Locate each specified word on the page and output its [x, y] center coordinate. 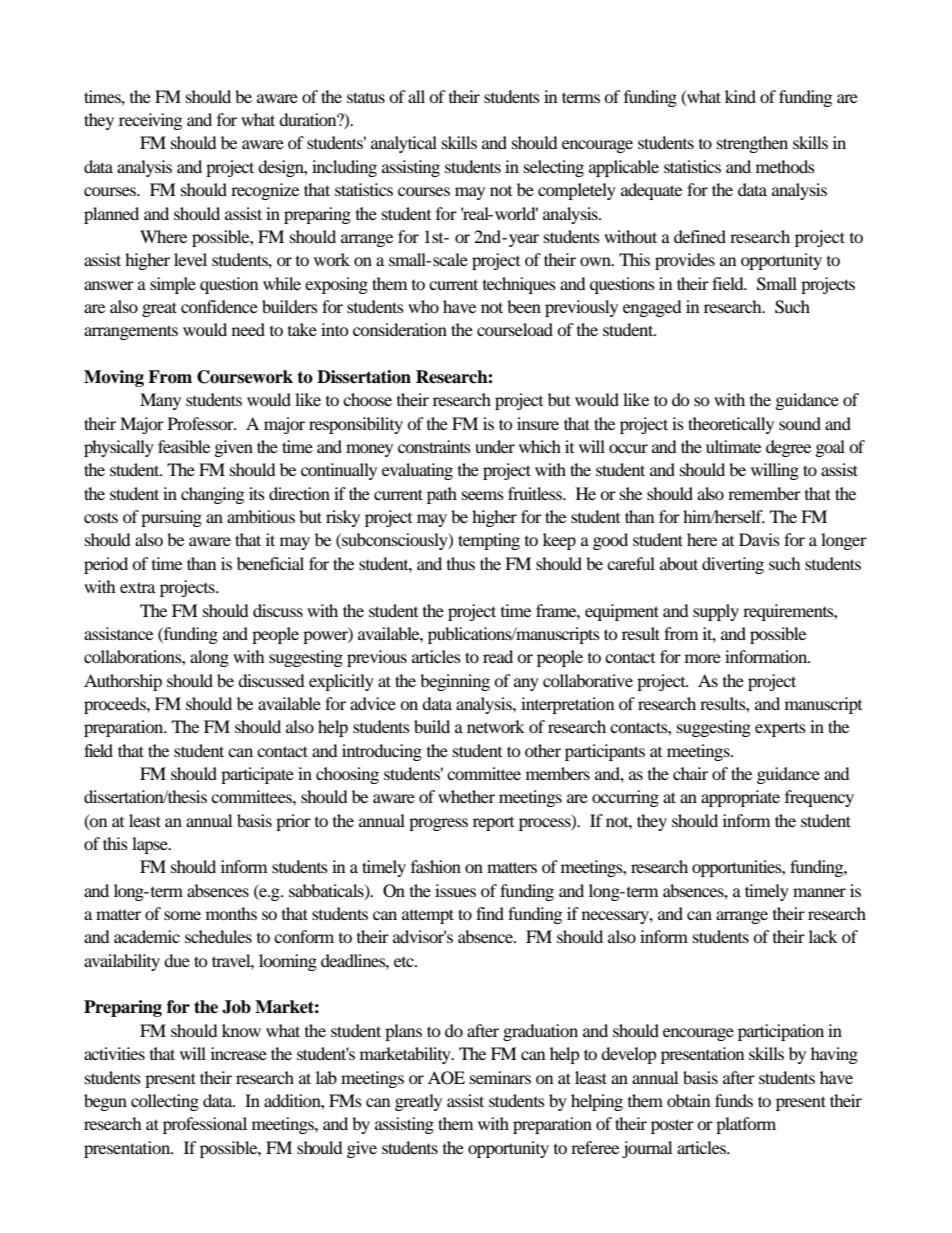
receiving [150, 121]
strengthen [752, 144]
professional [205, 1125]
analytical [404, 144]
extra [137, 587]
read [498, 656]
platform [746, 1125]
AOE [446, 1078]
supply [716, 612]
